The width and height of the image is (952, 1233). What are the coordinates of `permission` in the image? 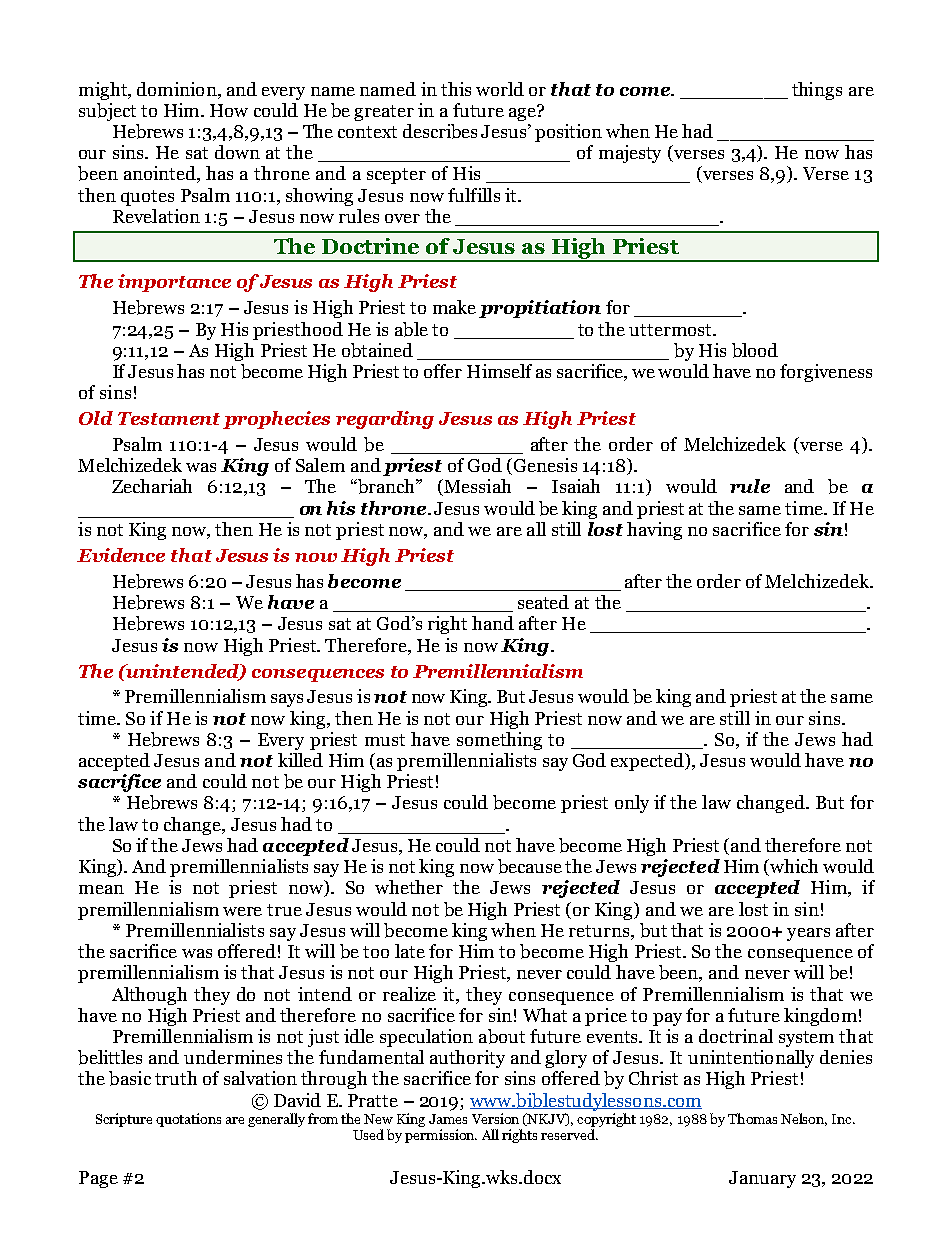 It's located at (441, 1136).
